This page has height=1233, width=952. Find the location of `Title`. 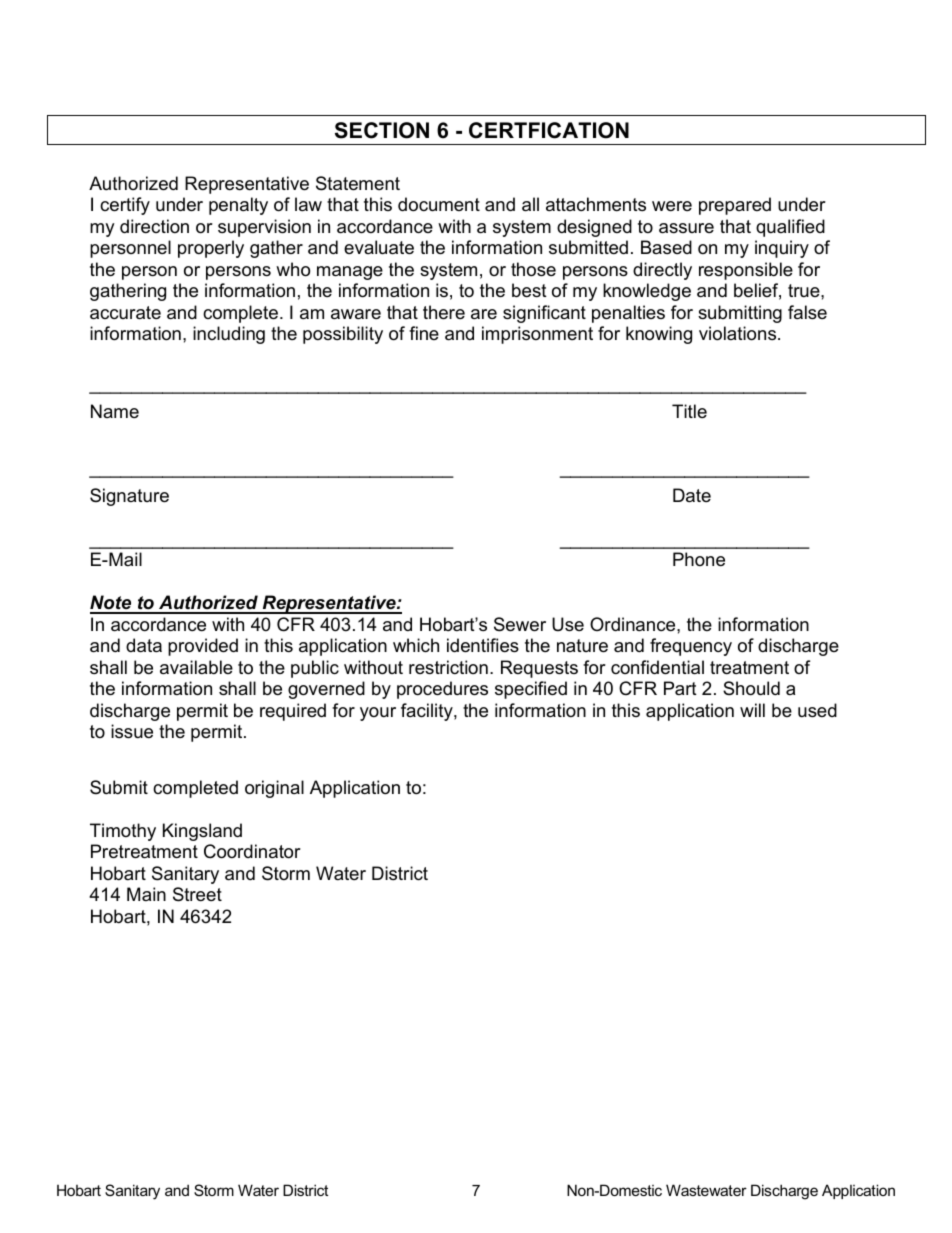

Title is located at coordinates (689, 411).
